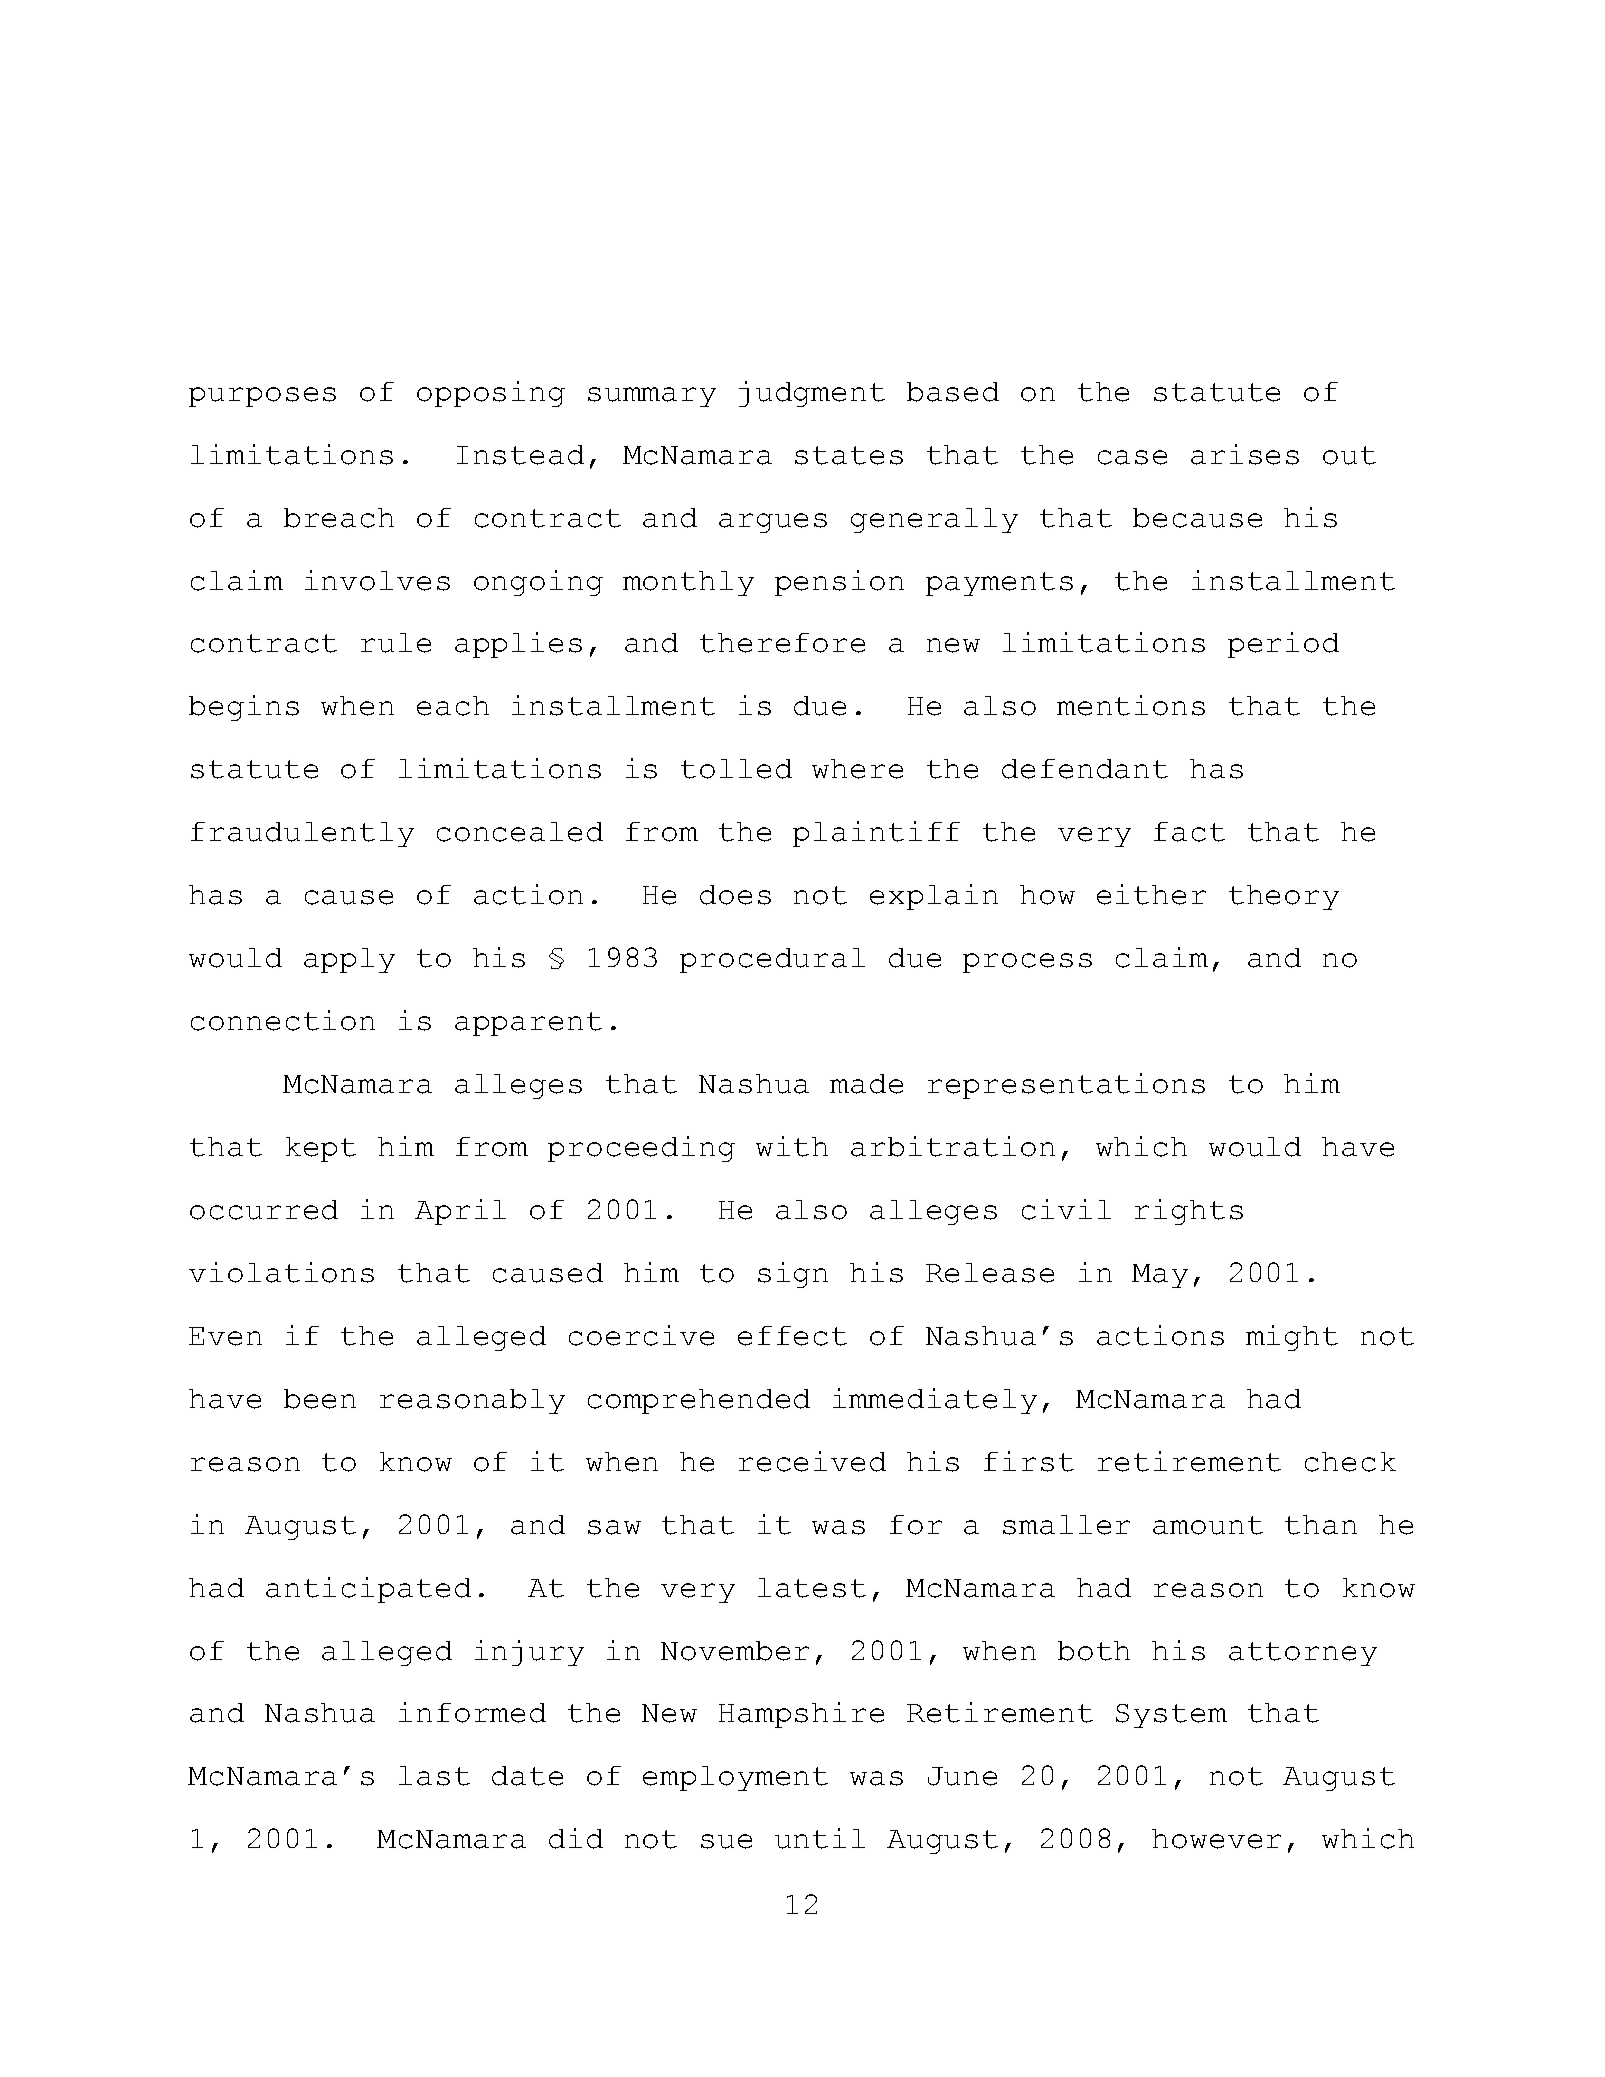 The height and width of the page is (2077, 1605). What do you see at coordinates (1245, 454) in the page?
I see `arises` at bounding box center [1245, 454].
